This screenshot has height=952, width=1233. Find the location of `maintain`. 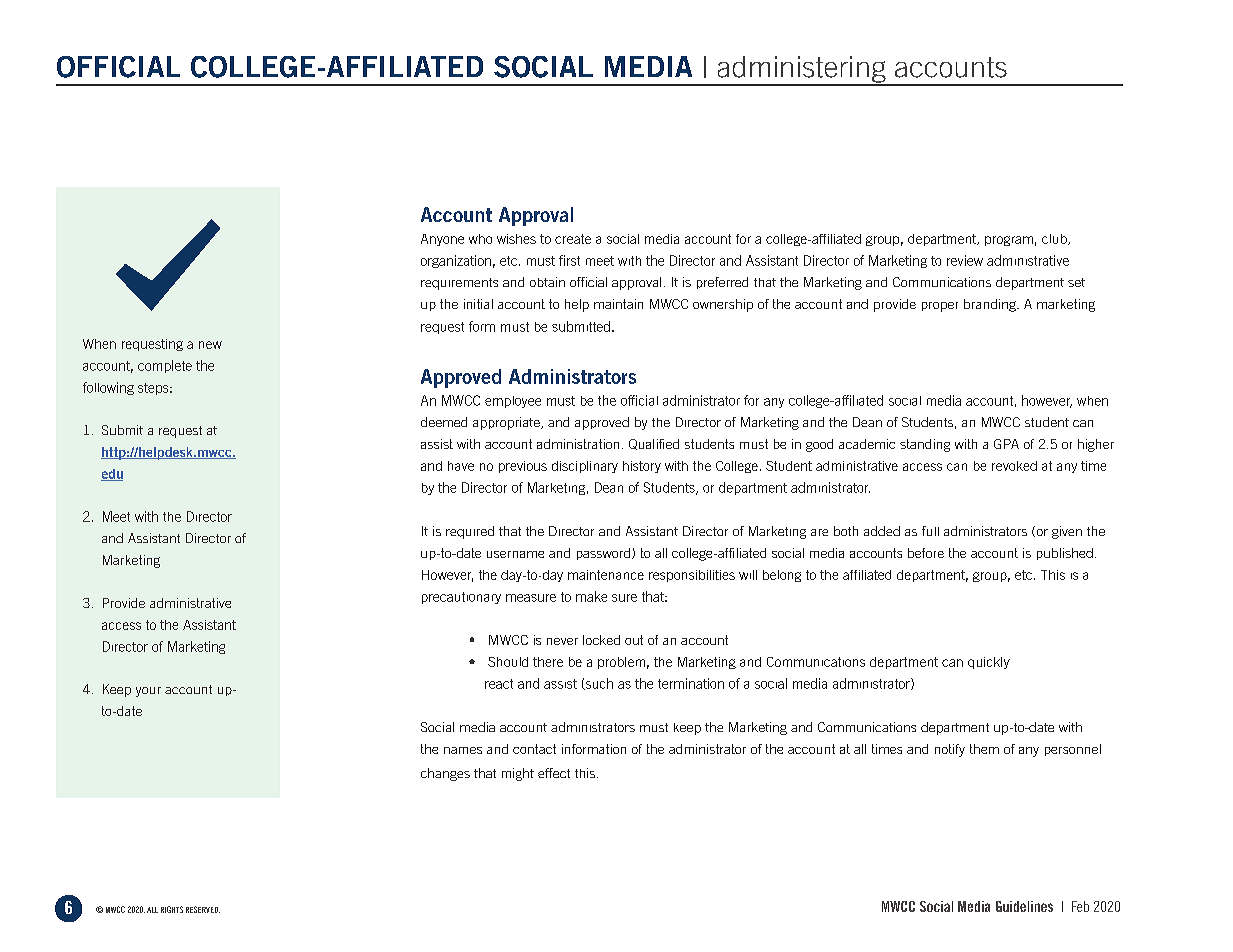

maintain is located at coordinates (618, 304).
